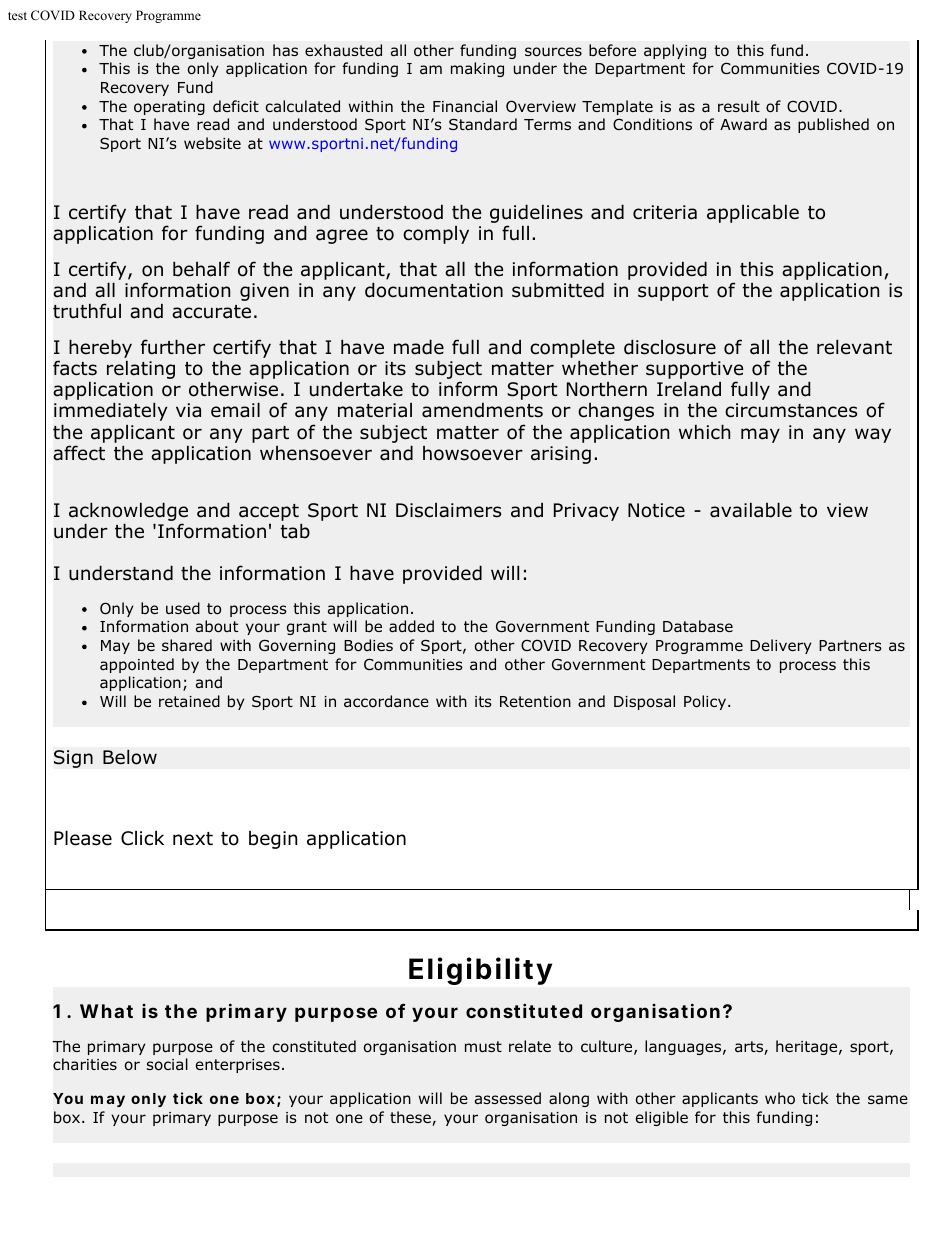 This screenshot has height=1233, width=952. I want to click on amendments, so click(482, 410).
